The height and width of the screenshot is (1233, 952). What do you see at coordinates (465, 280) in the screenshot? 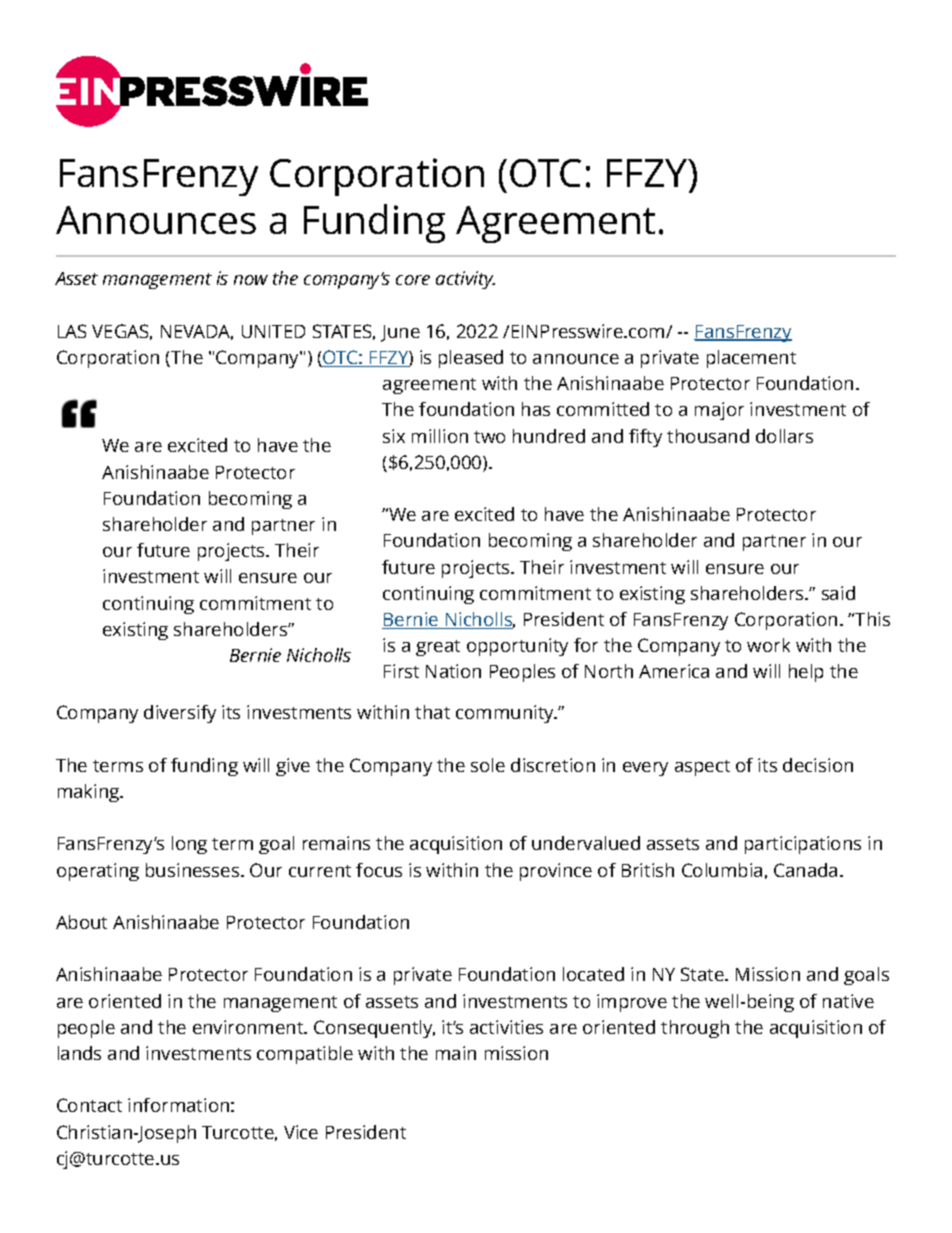
I see `activity` at bounding box center [465, 280].
